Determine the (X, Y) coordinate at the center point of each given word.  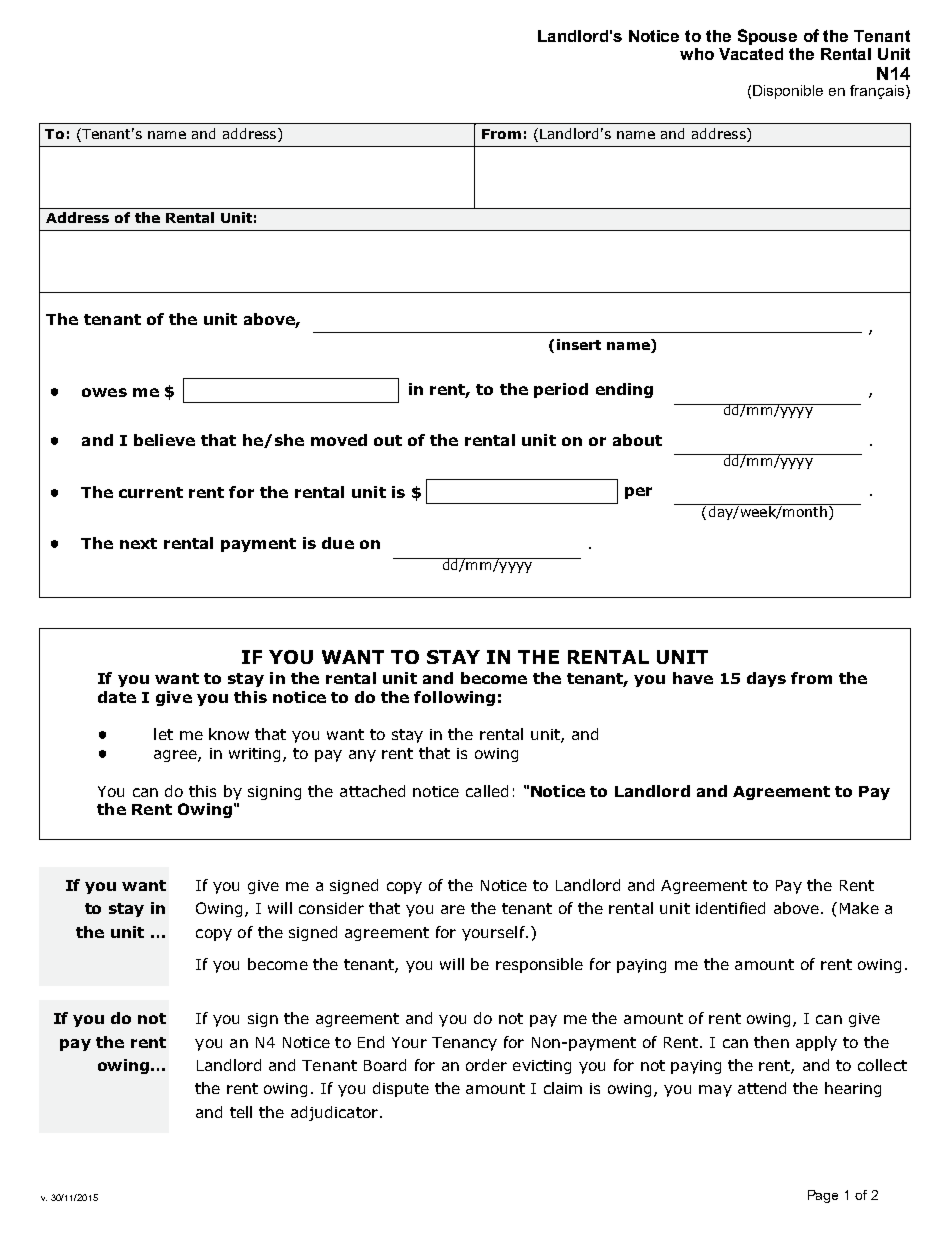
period (561, 390)
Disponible (788, 92)
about (637, 440)
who (697, 54)
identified (730, 908)
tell (241, 1112)
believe (164, 440)
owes (104, 392)
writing (254, 755)
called (487, 791)
